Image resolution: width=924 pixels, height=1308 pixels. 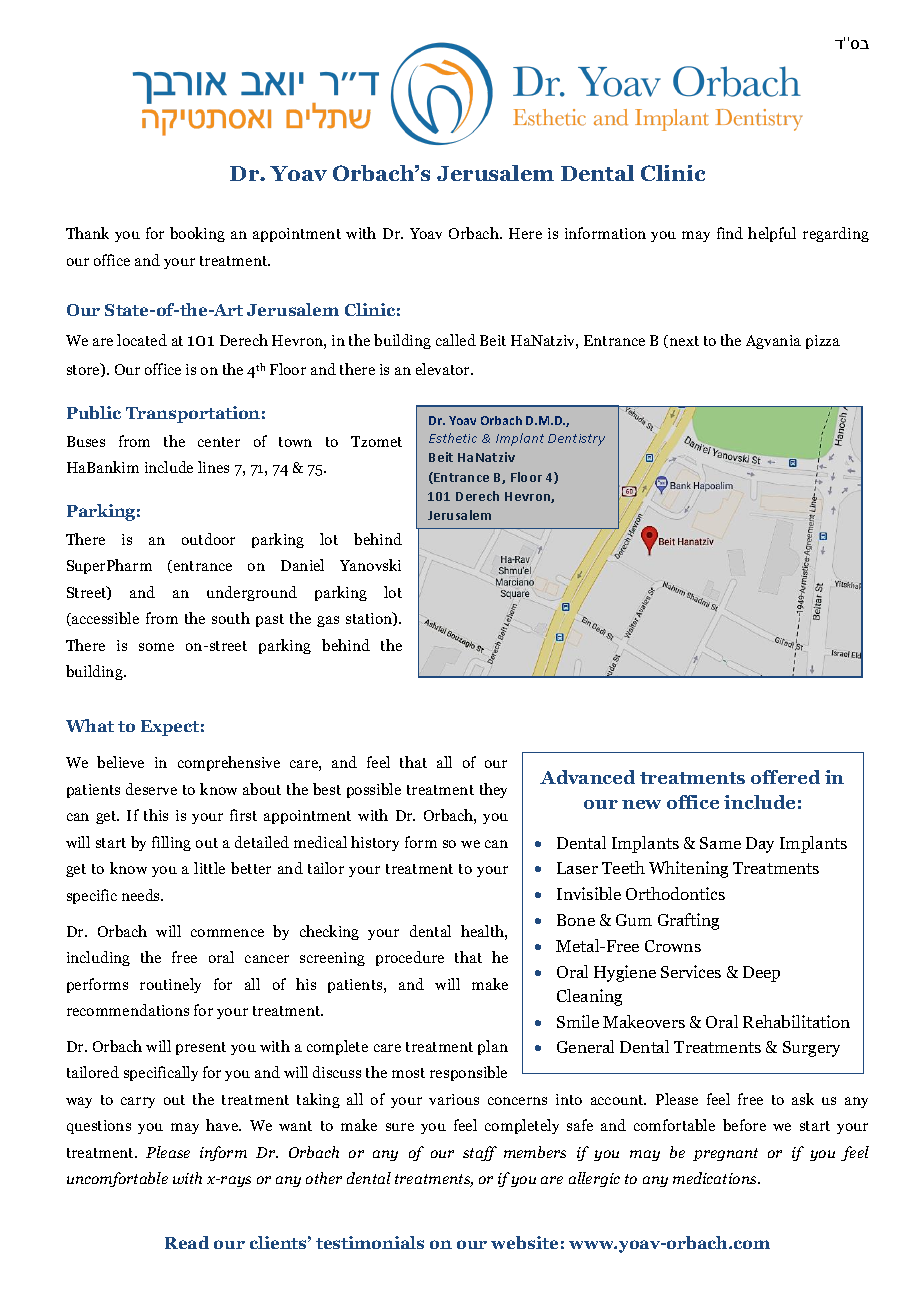 What do you see at coordinates (576, 440) in the document?
I see `Dentistry` at bounding box center [576, 440].
